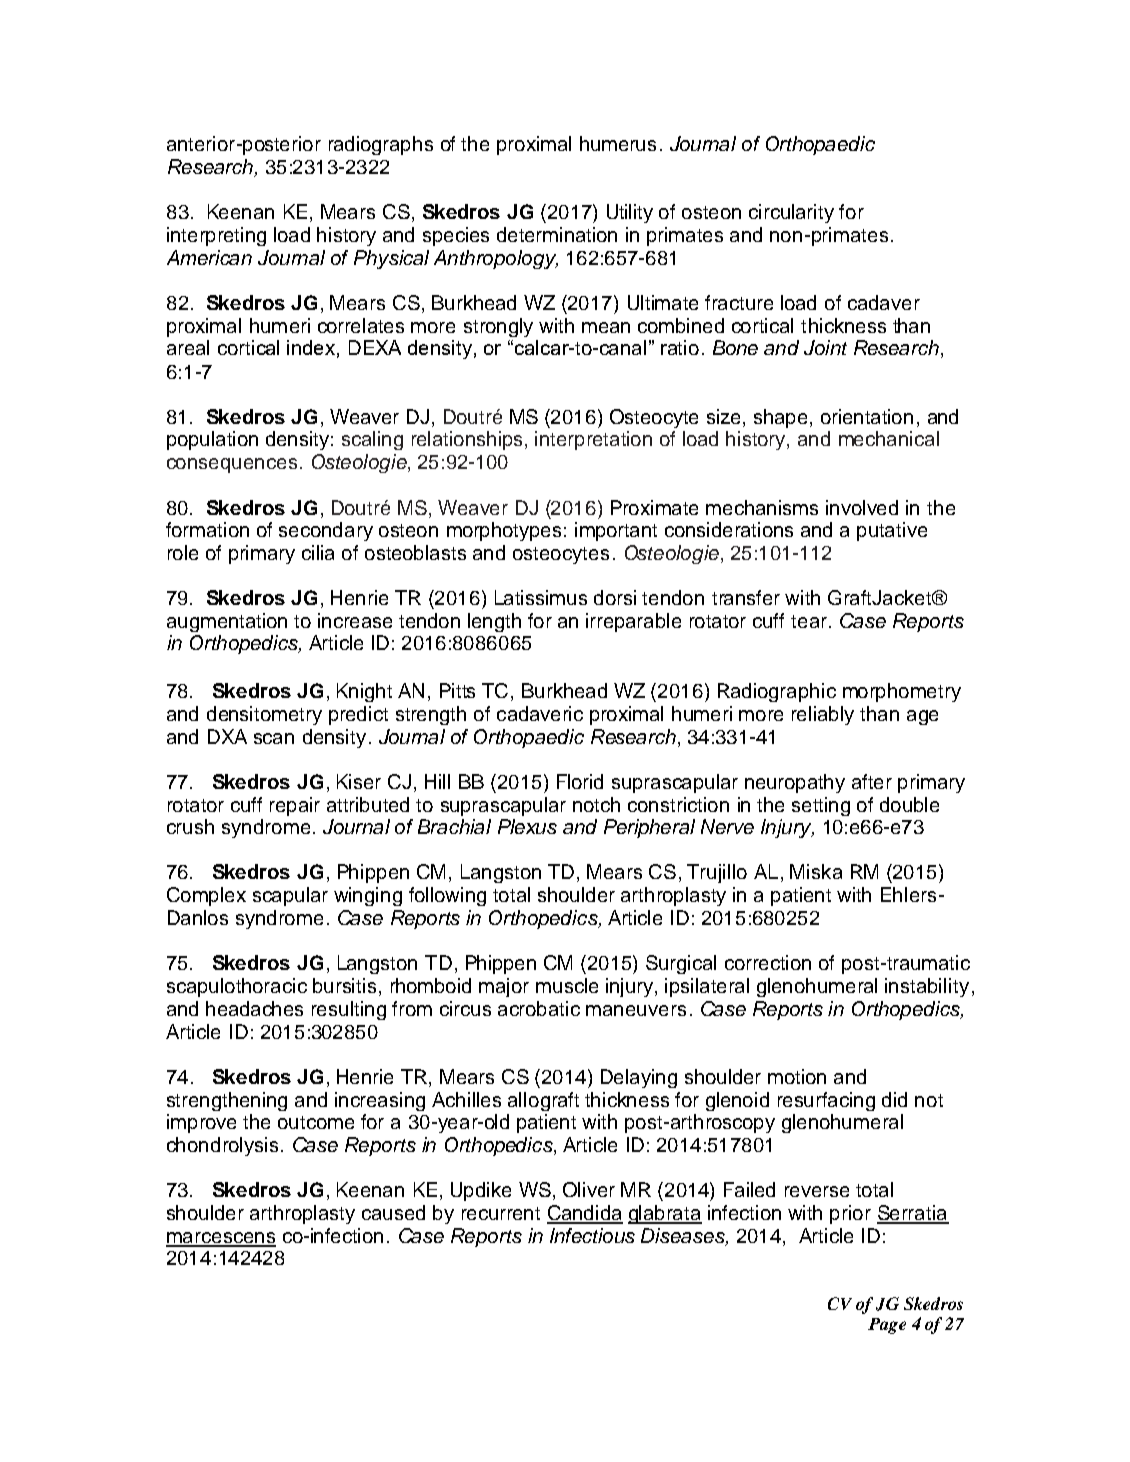 Image resolution: width=1130 pixels, height=1462 pixels. What do you see at coordinates (274, 738) in the page?
I see `scan` at bounding box center [274, 738].
